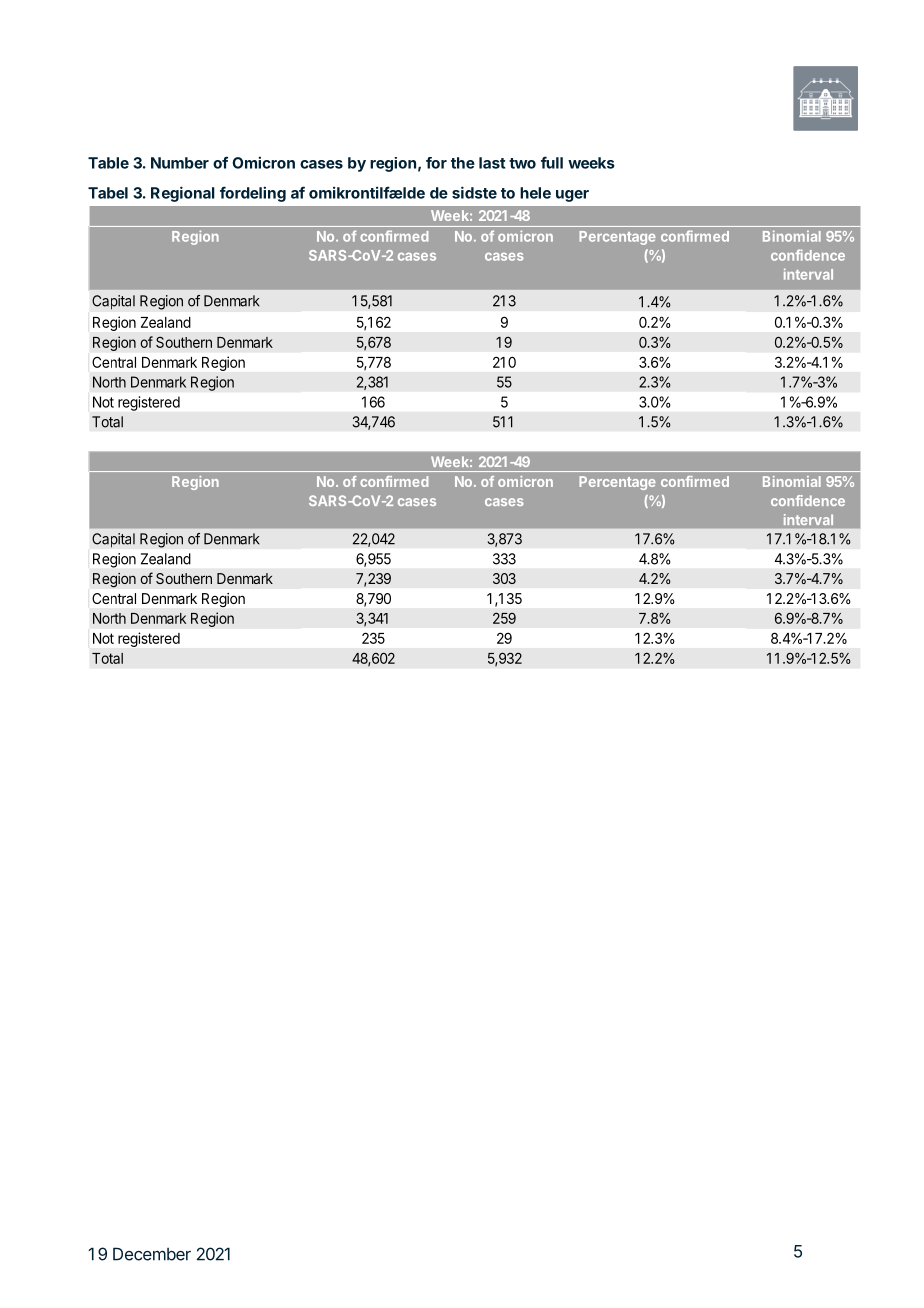 This screenshot has width=924, height=1308. What do you see at coordinates (152, 1254) in the screenshot?
I see `December` at bounding box center [152, 1254].
